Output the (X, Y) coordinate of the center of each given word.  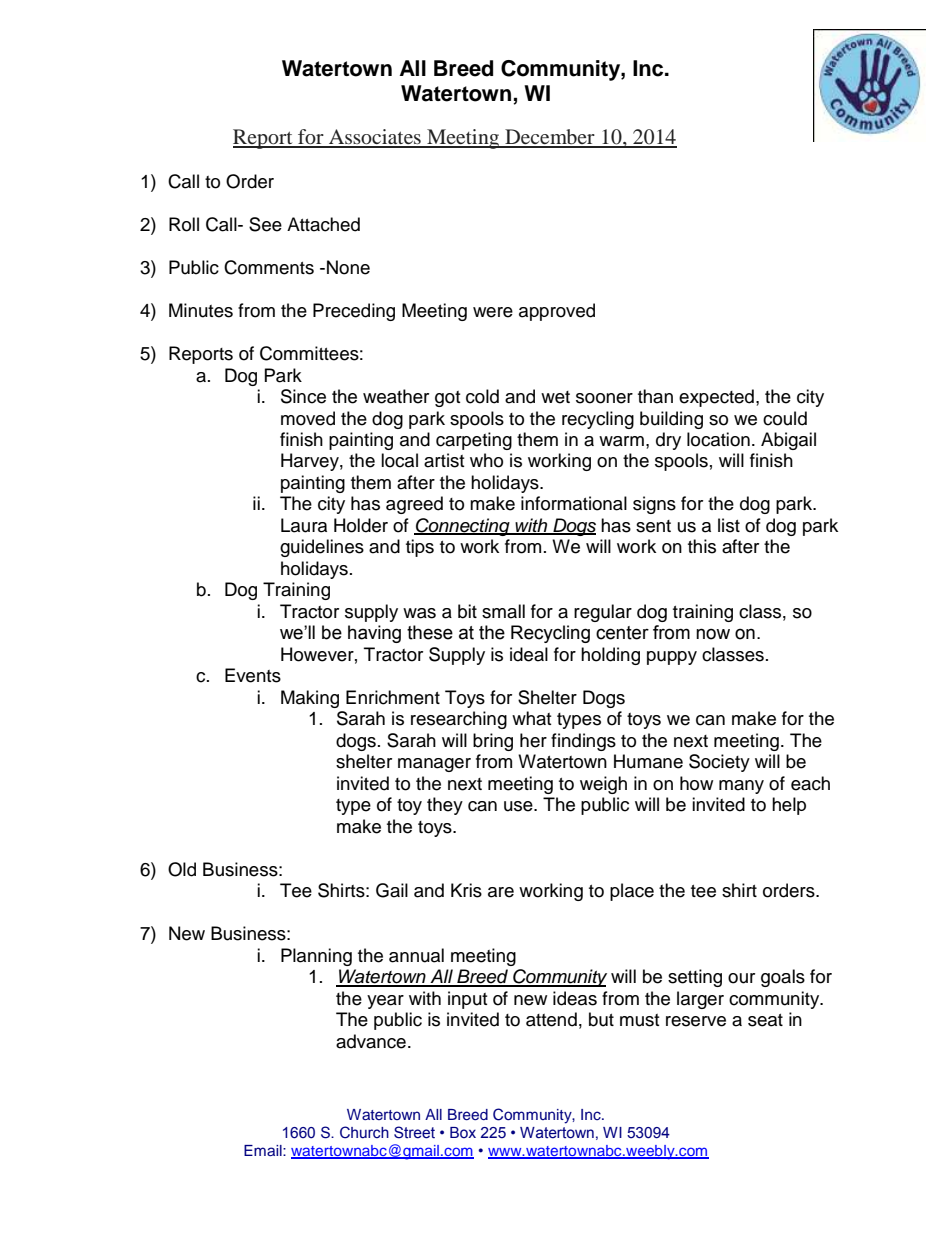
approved (557, 312)
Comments (269, 267)
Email (264, 1150)
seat (765, 1020)
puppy (672, 658)
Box (463, 1132)
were (493, 312)
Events (253, 675)
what (531, 718)
